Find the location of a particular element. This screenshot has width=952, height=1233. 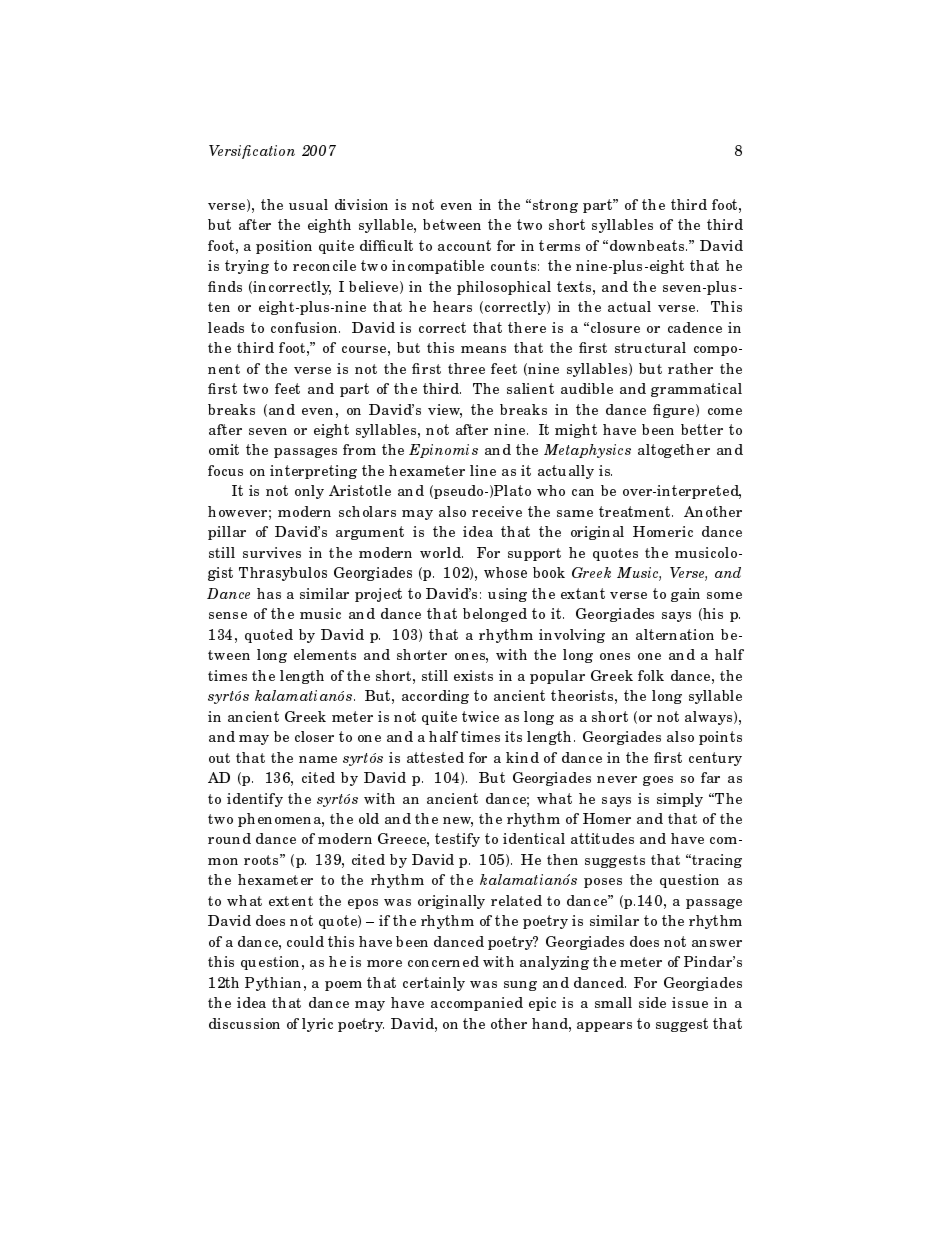

line is located at coordinates (483, 470).
